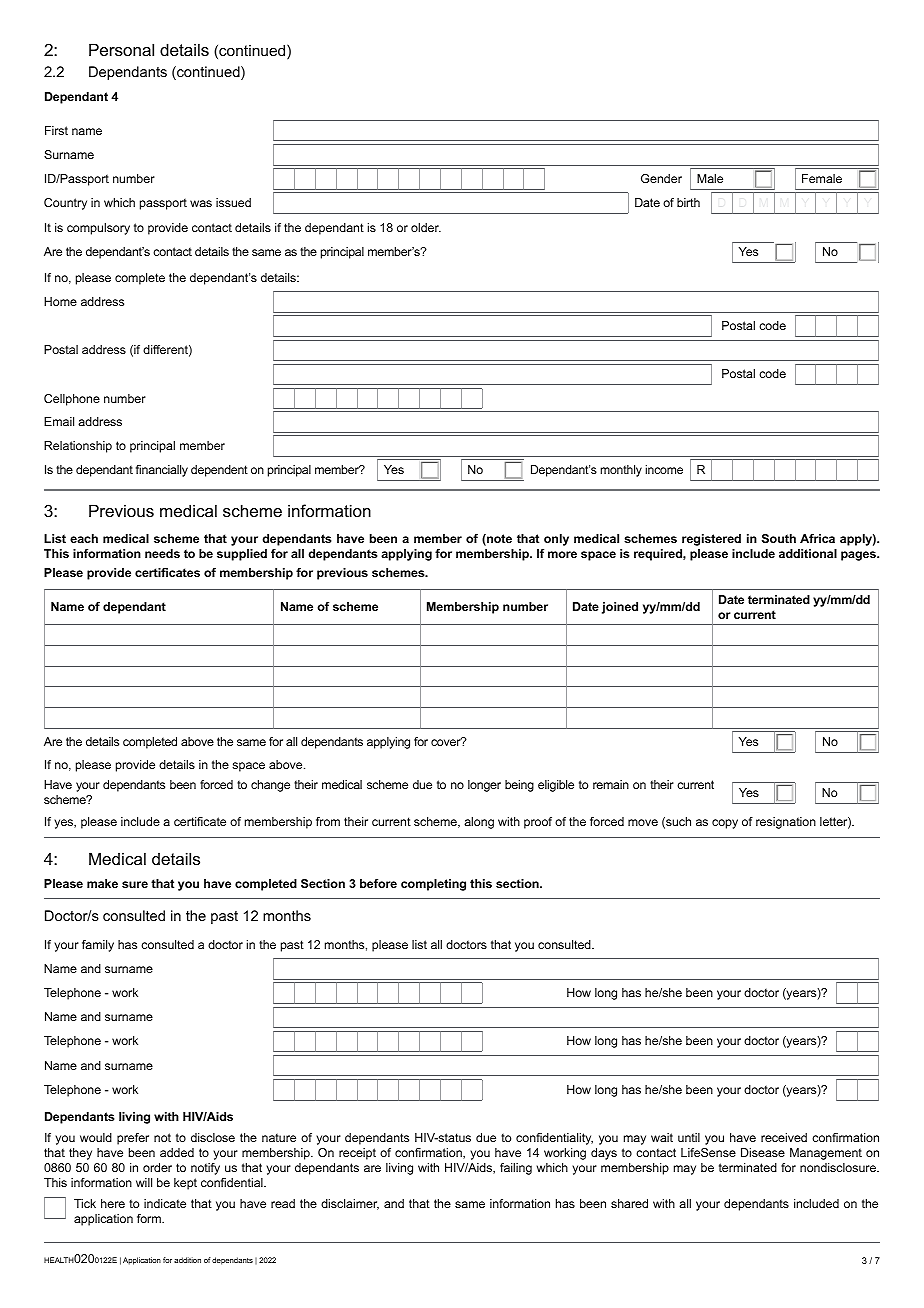 The image size is (924, 1308). I want to click on change, so click(270, 786).
